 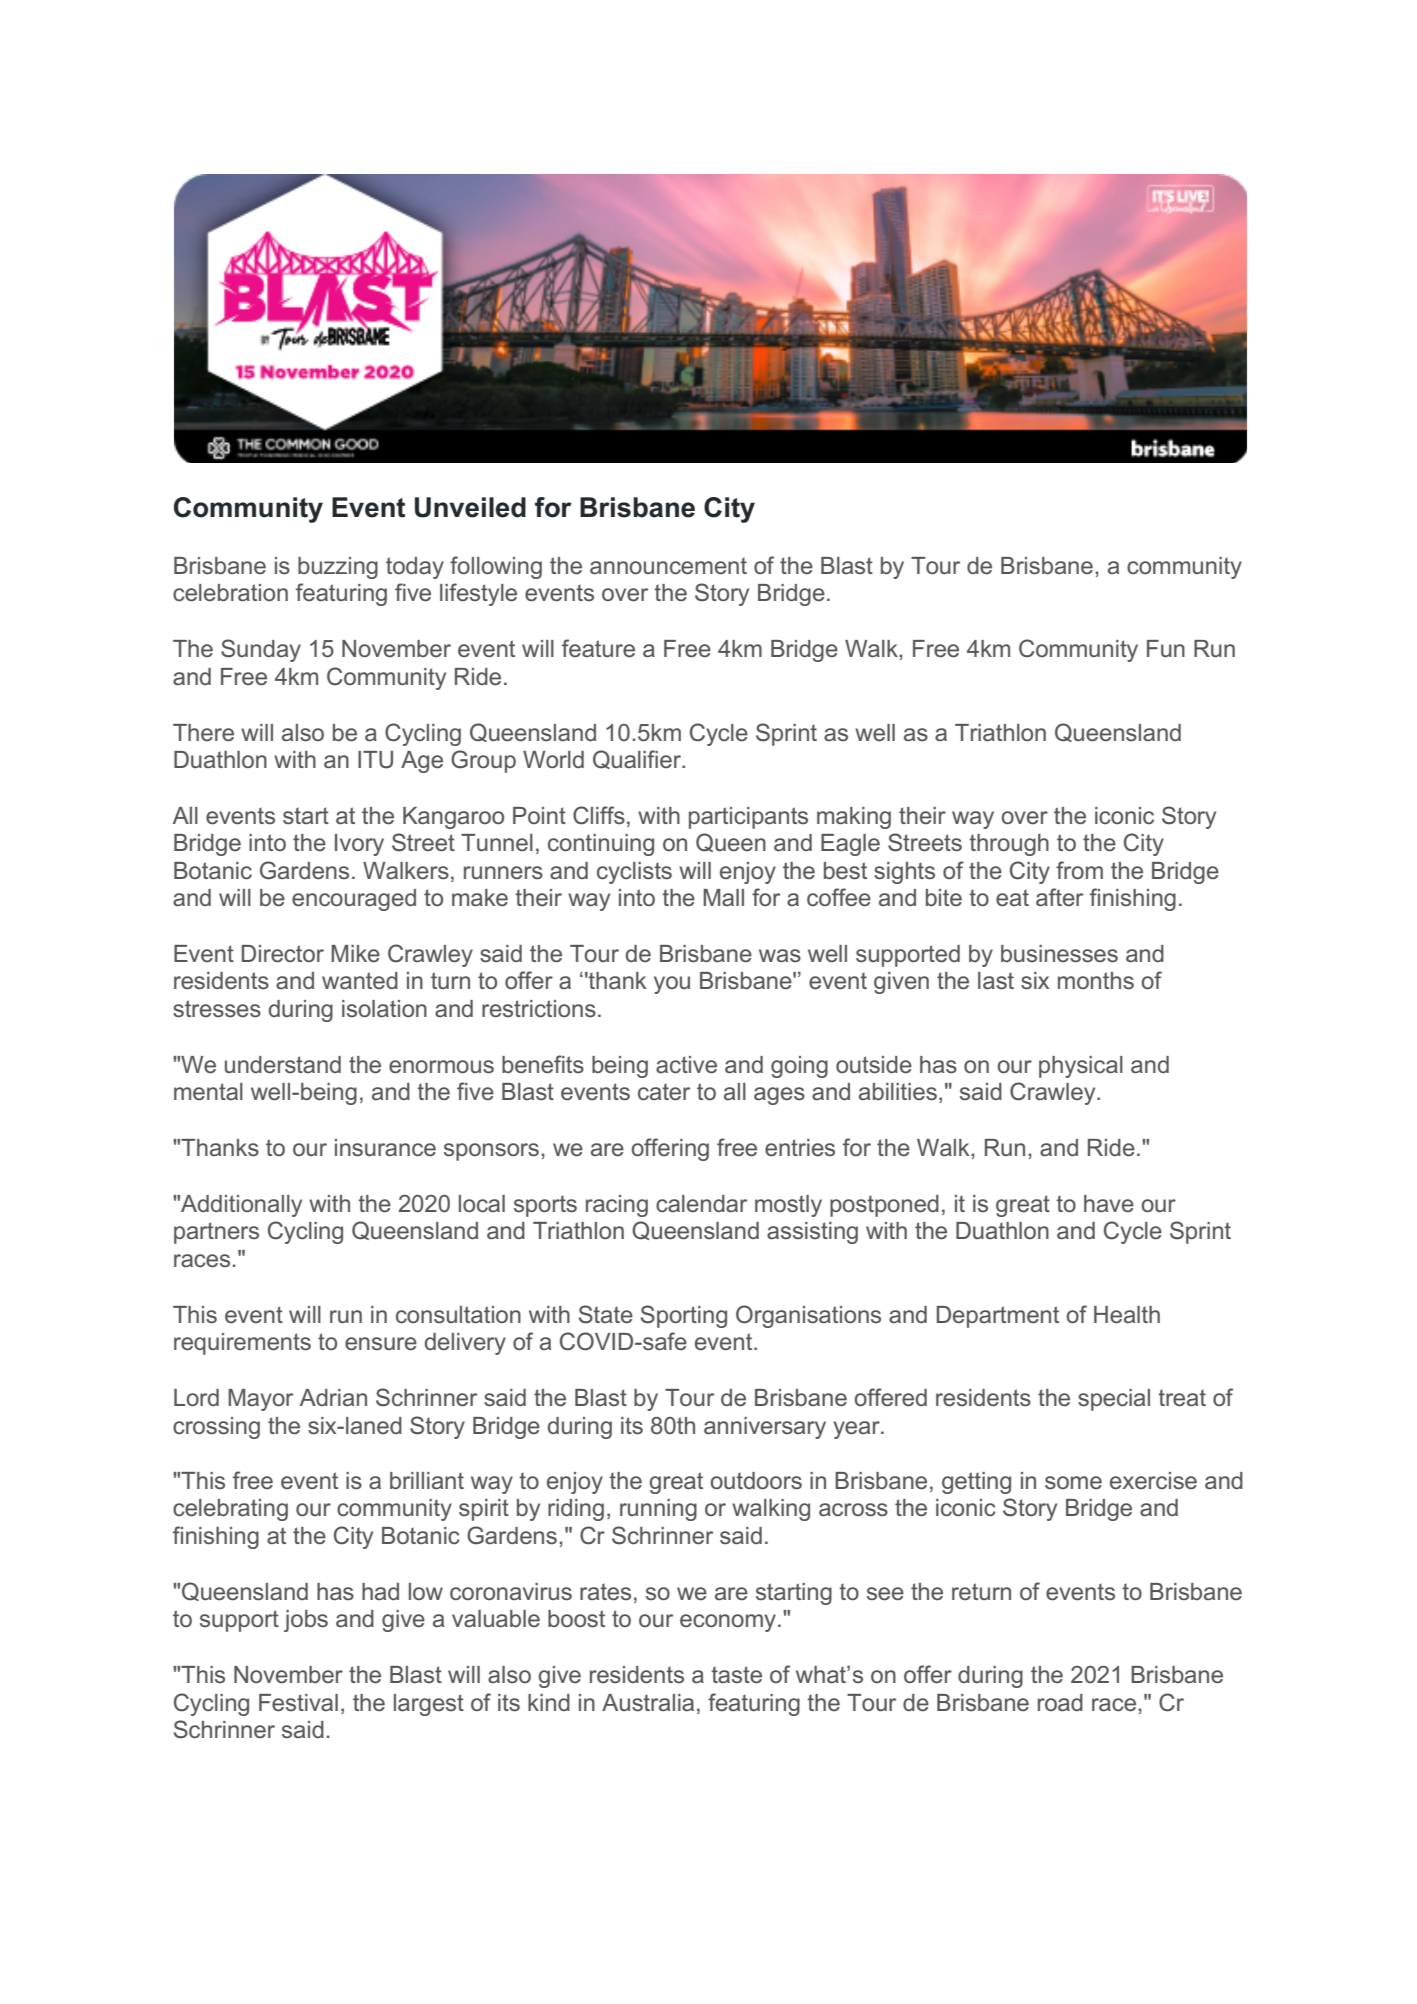 I want to click on special, so click(x=1114, y=1400).
